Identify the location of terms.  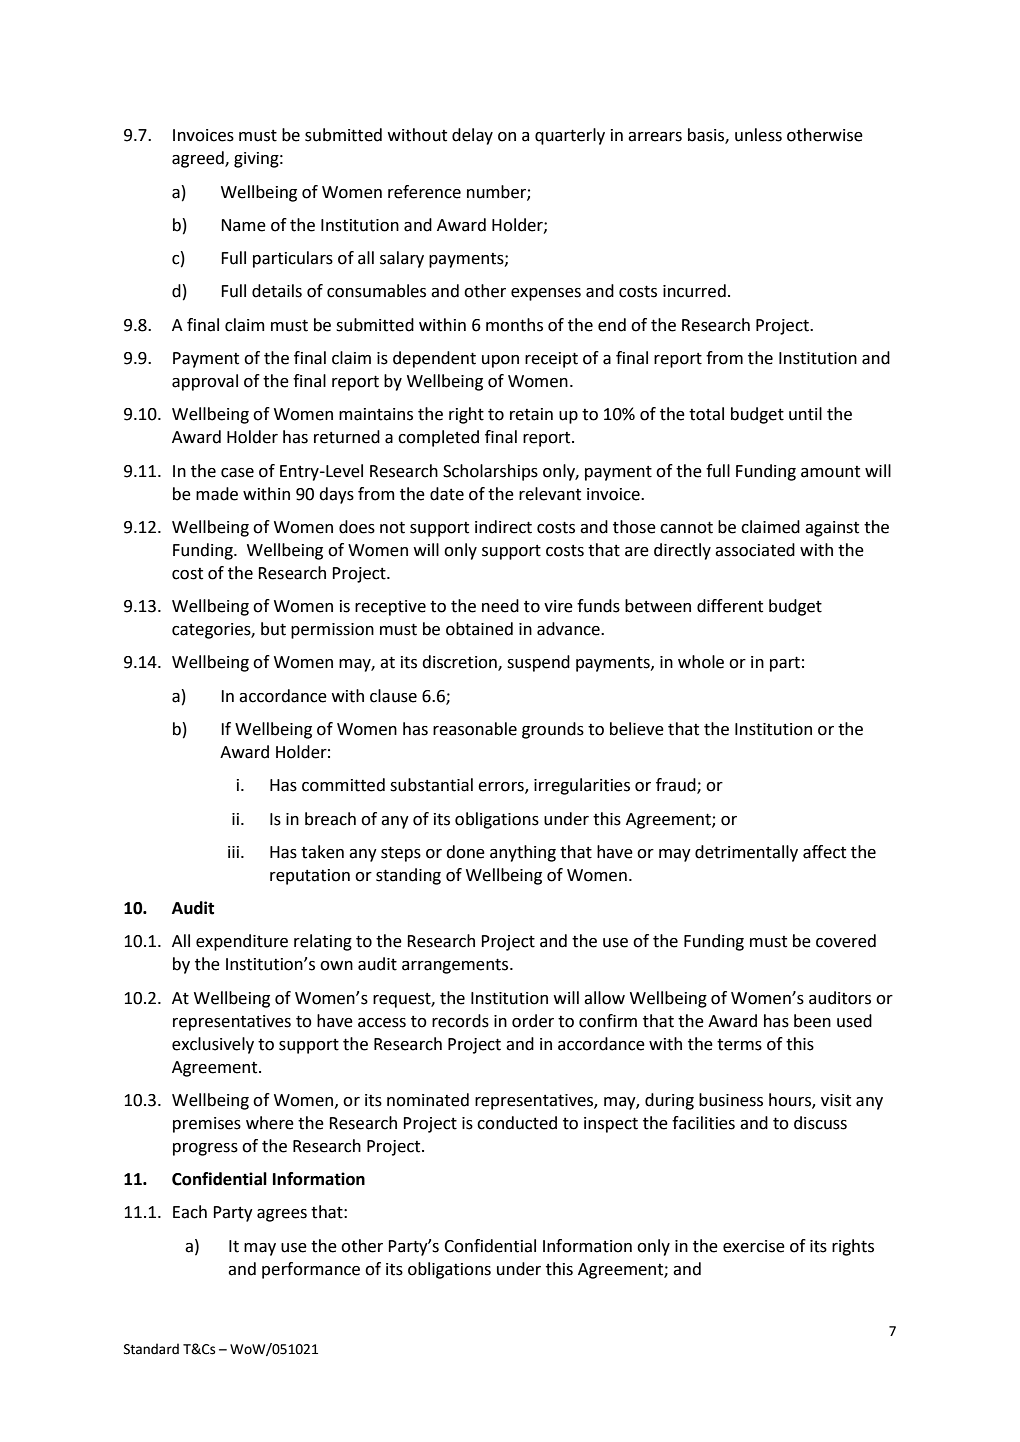
(739, 1045).
